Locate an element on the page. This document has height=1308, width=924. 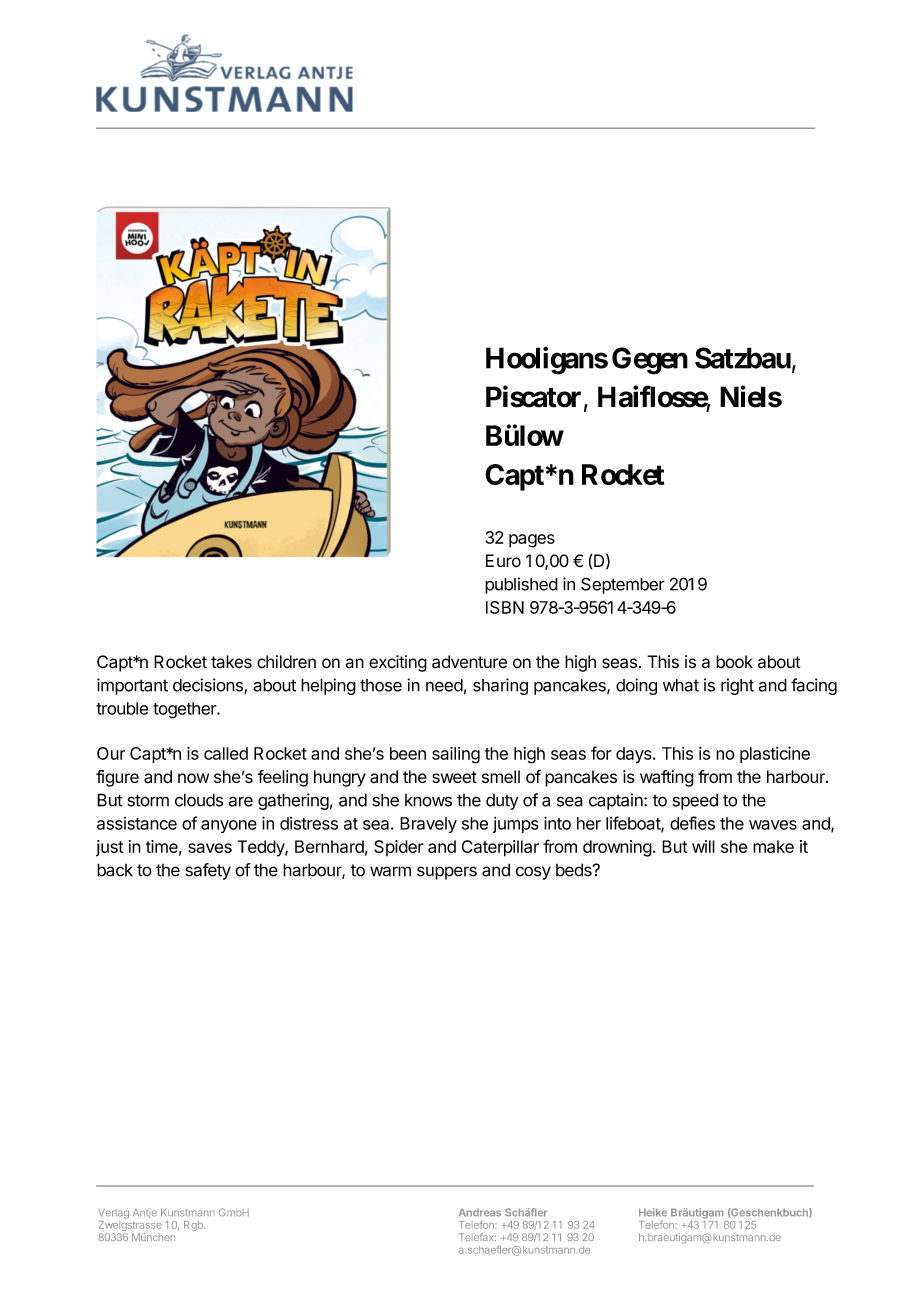
Gegen is located at coordinates (650, 361).
